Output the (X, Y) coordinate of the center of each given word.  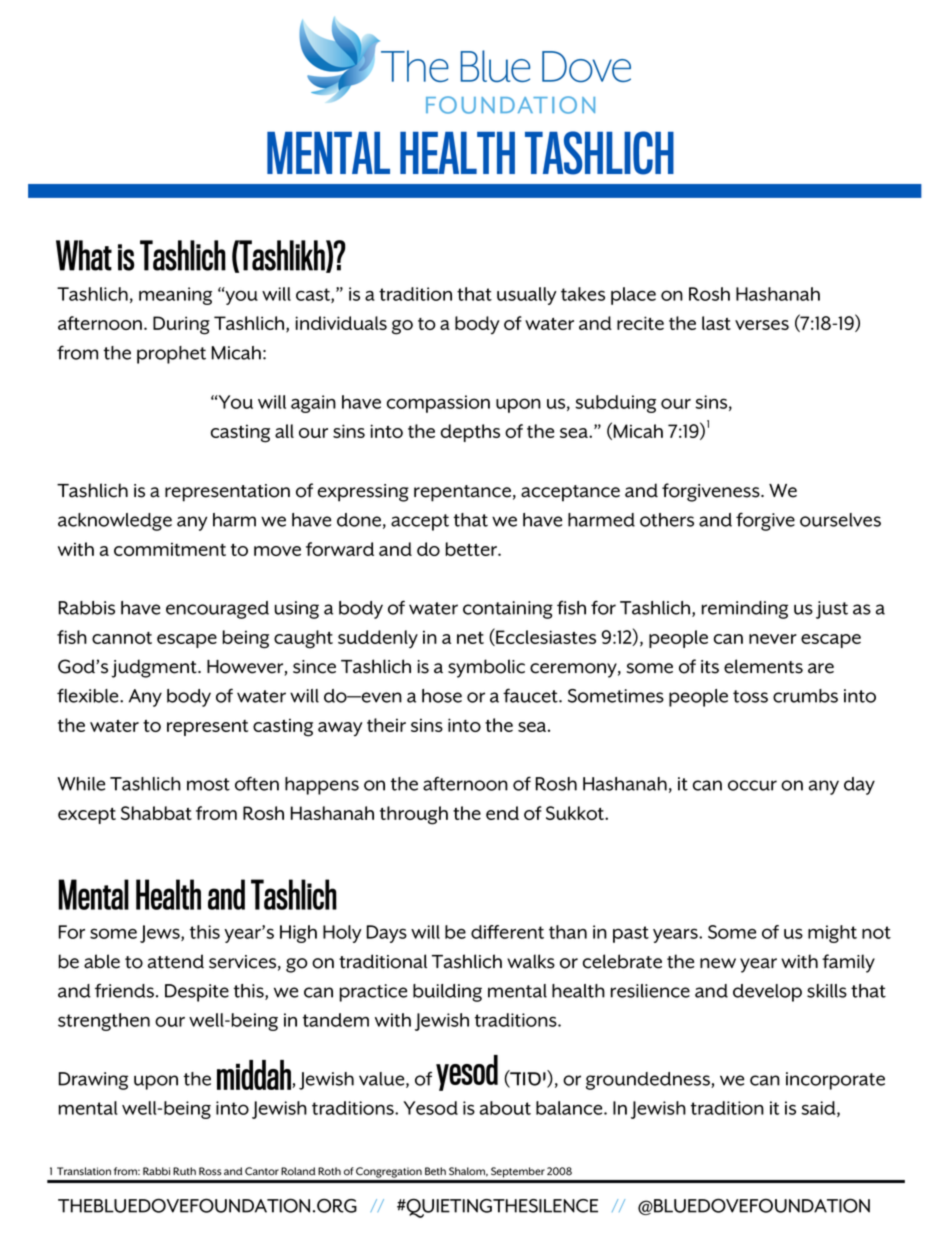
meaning (175, 296)
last (716, 323)
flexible (89, 695)
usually (527, 296)
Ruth (184, 1171)
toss (750, 696)
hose (442, 696)
